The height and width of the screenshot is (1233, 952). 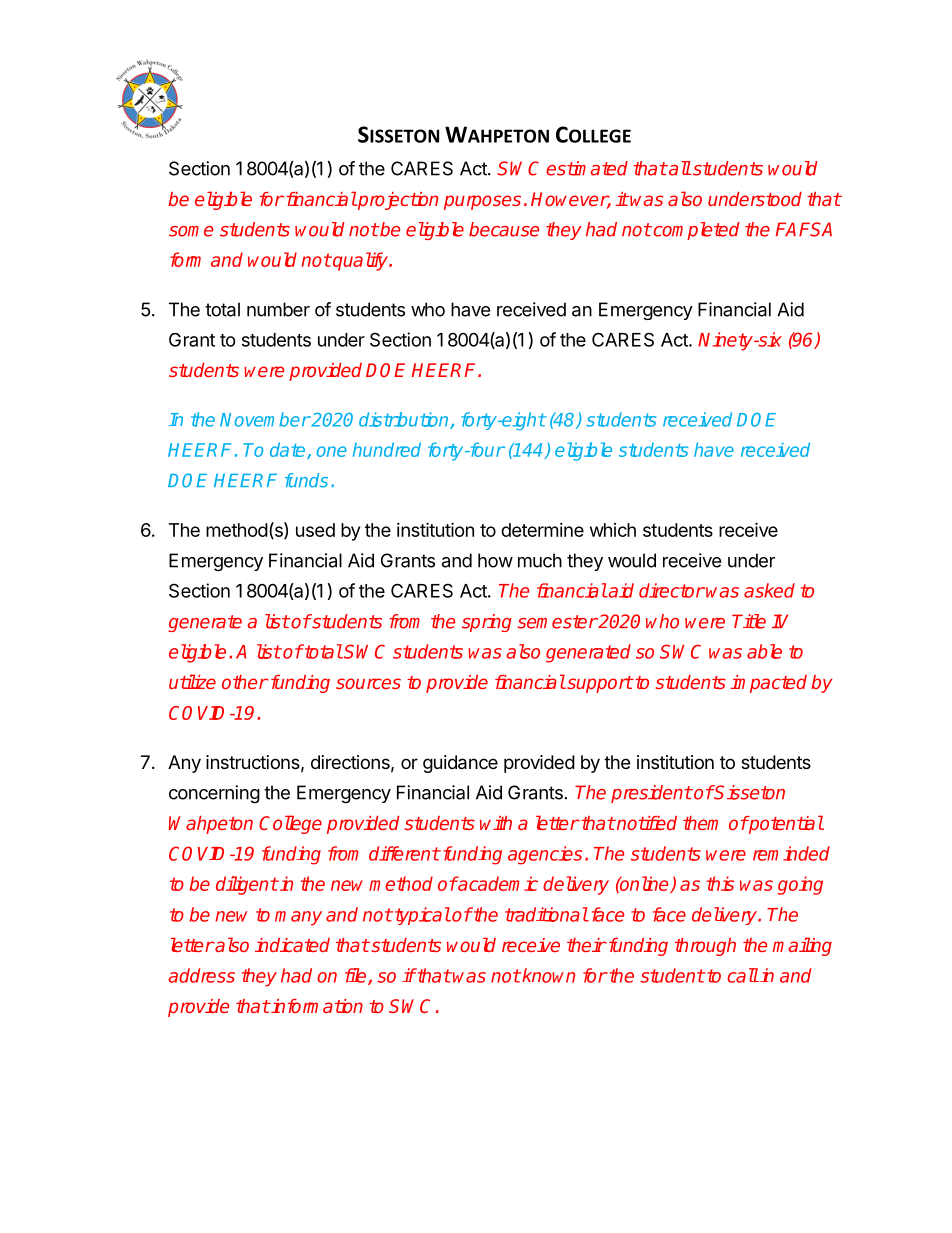 What do you see at coordinates (292, 945) in the screenshot?
I see `indicated` at bounding box center [292, 945].
